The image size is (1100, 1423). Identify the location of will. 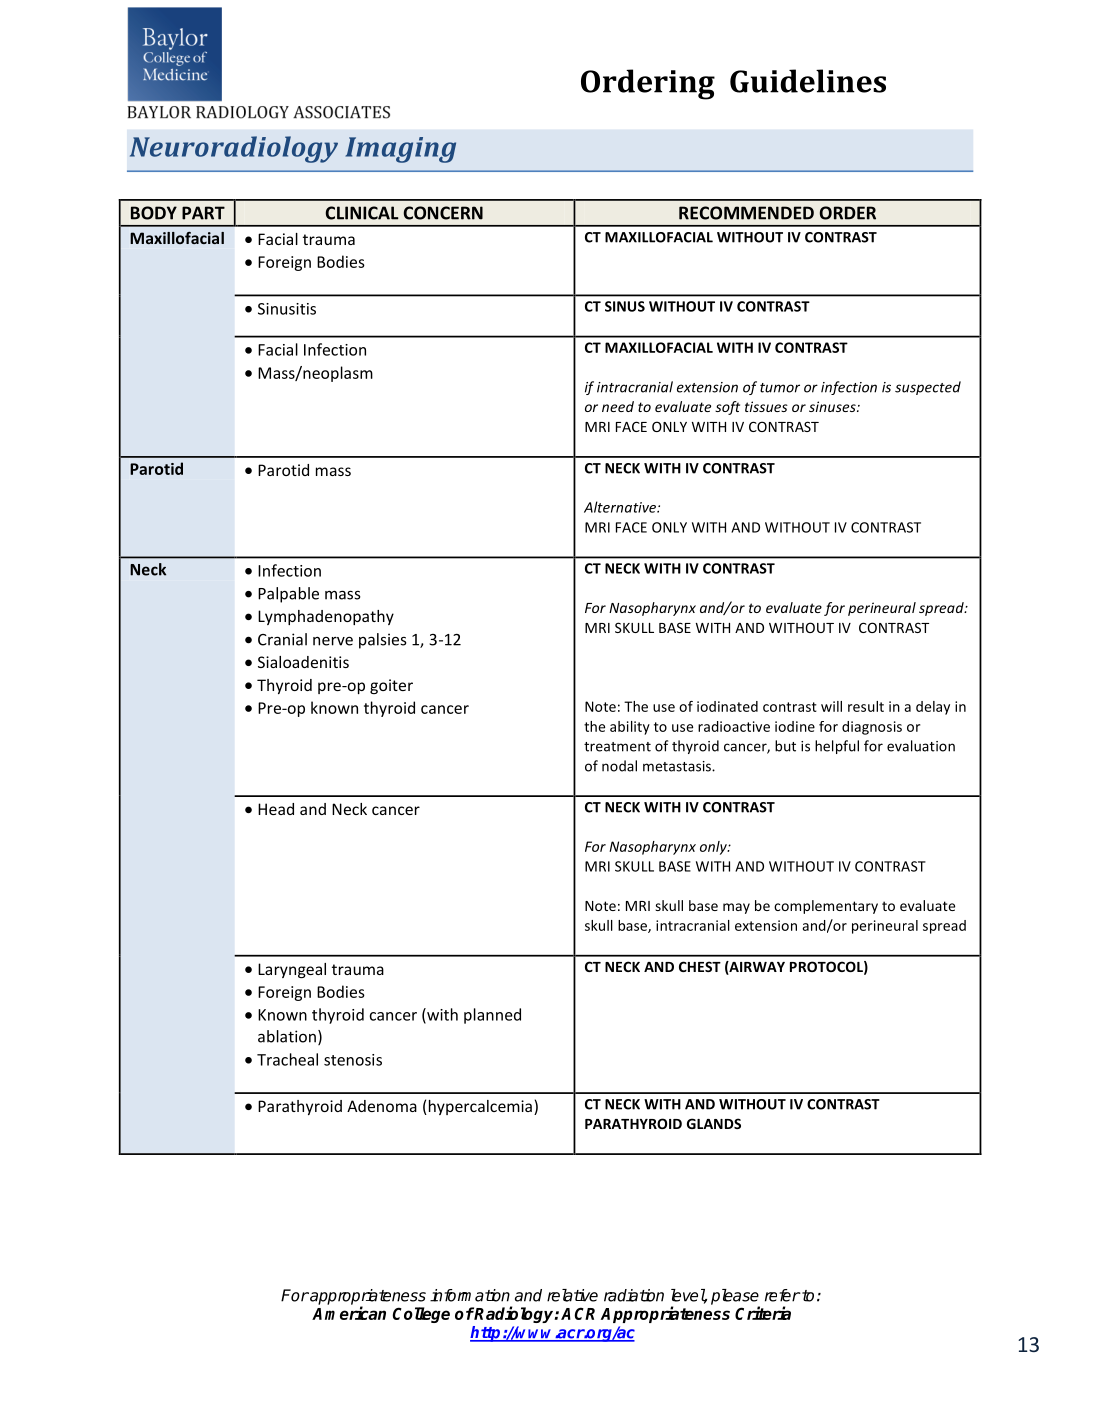
(831, 706).
